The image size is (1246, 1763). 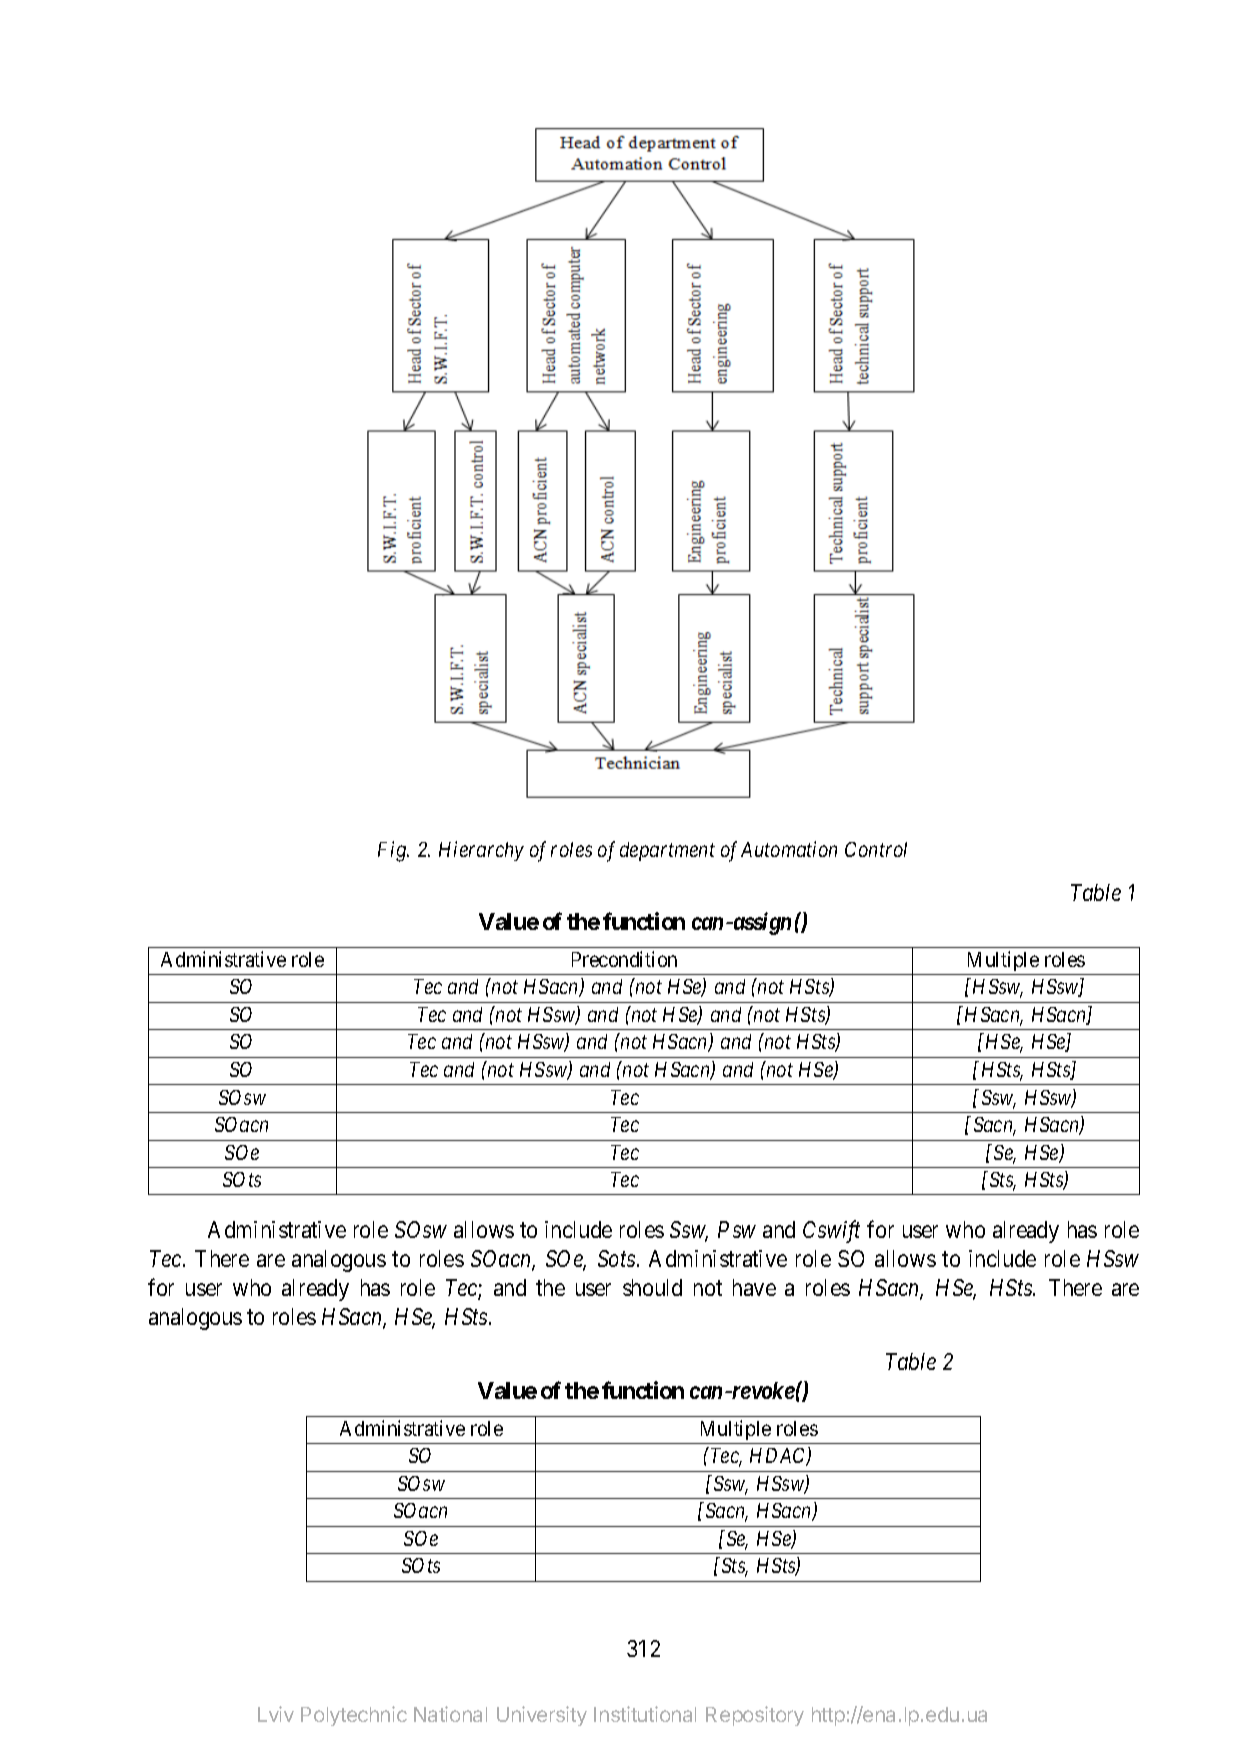 What do you see at coordinates (667, 851) in the screenshot?
I see `department` at bounding box center [667, 851].
